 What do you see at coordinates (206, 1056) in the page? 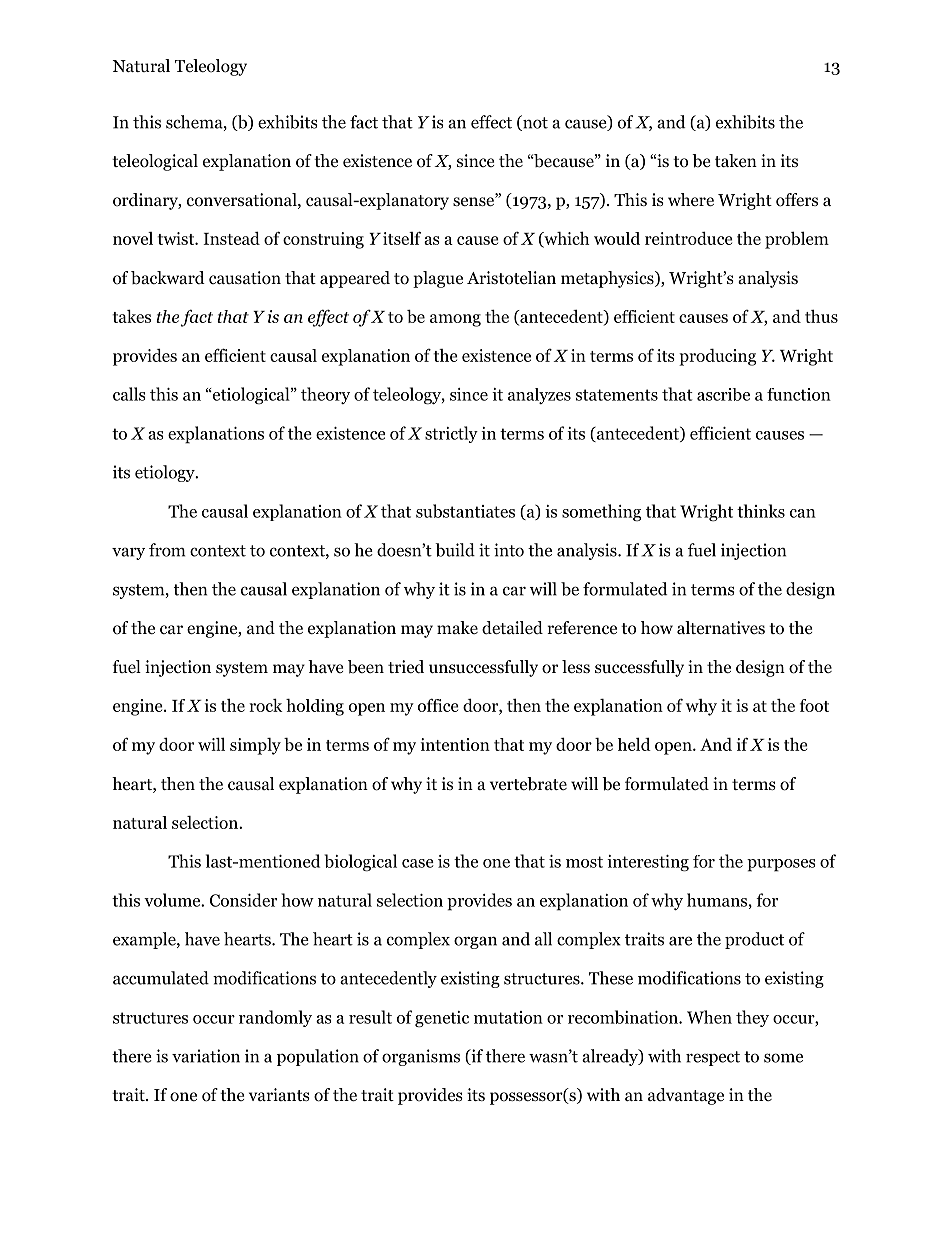
I see `variation` at bounding box center [206, 1056].
